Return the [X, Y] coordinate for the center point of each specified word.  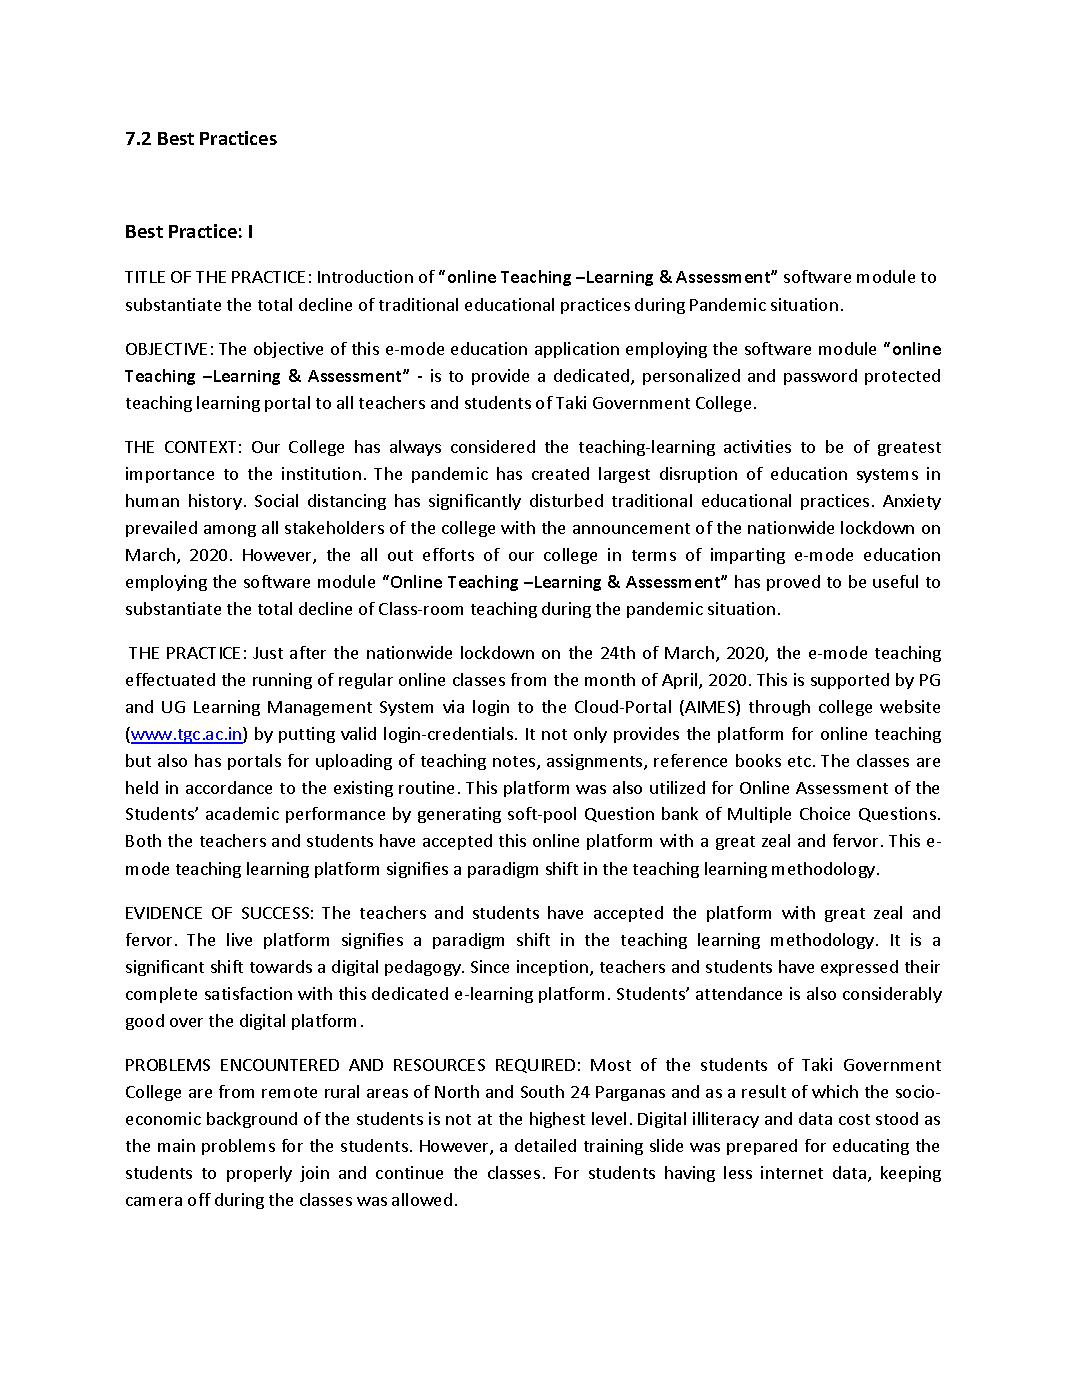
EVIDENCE [164, 913]
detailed [545, 1145]
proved [793, 583]
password [820, 377]
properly [259, 1174]
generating [459, 815]
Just [268, 653]
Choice [825, 813]
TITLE [145, 277]
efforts [448, 554]
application [577, 350]
